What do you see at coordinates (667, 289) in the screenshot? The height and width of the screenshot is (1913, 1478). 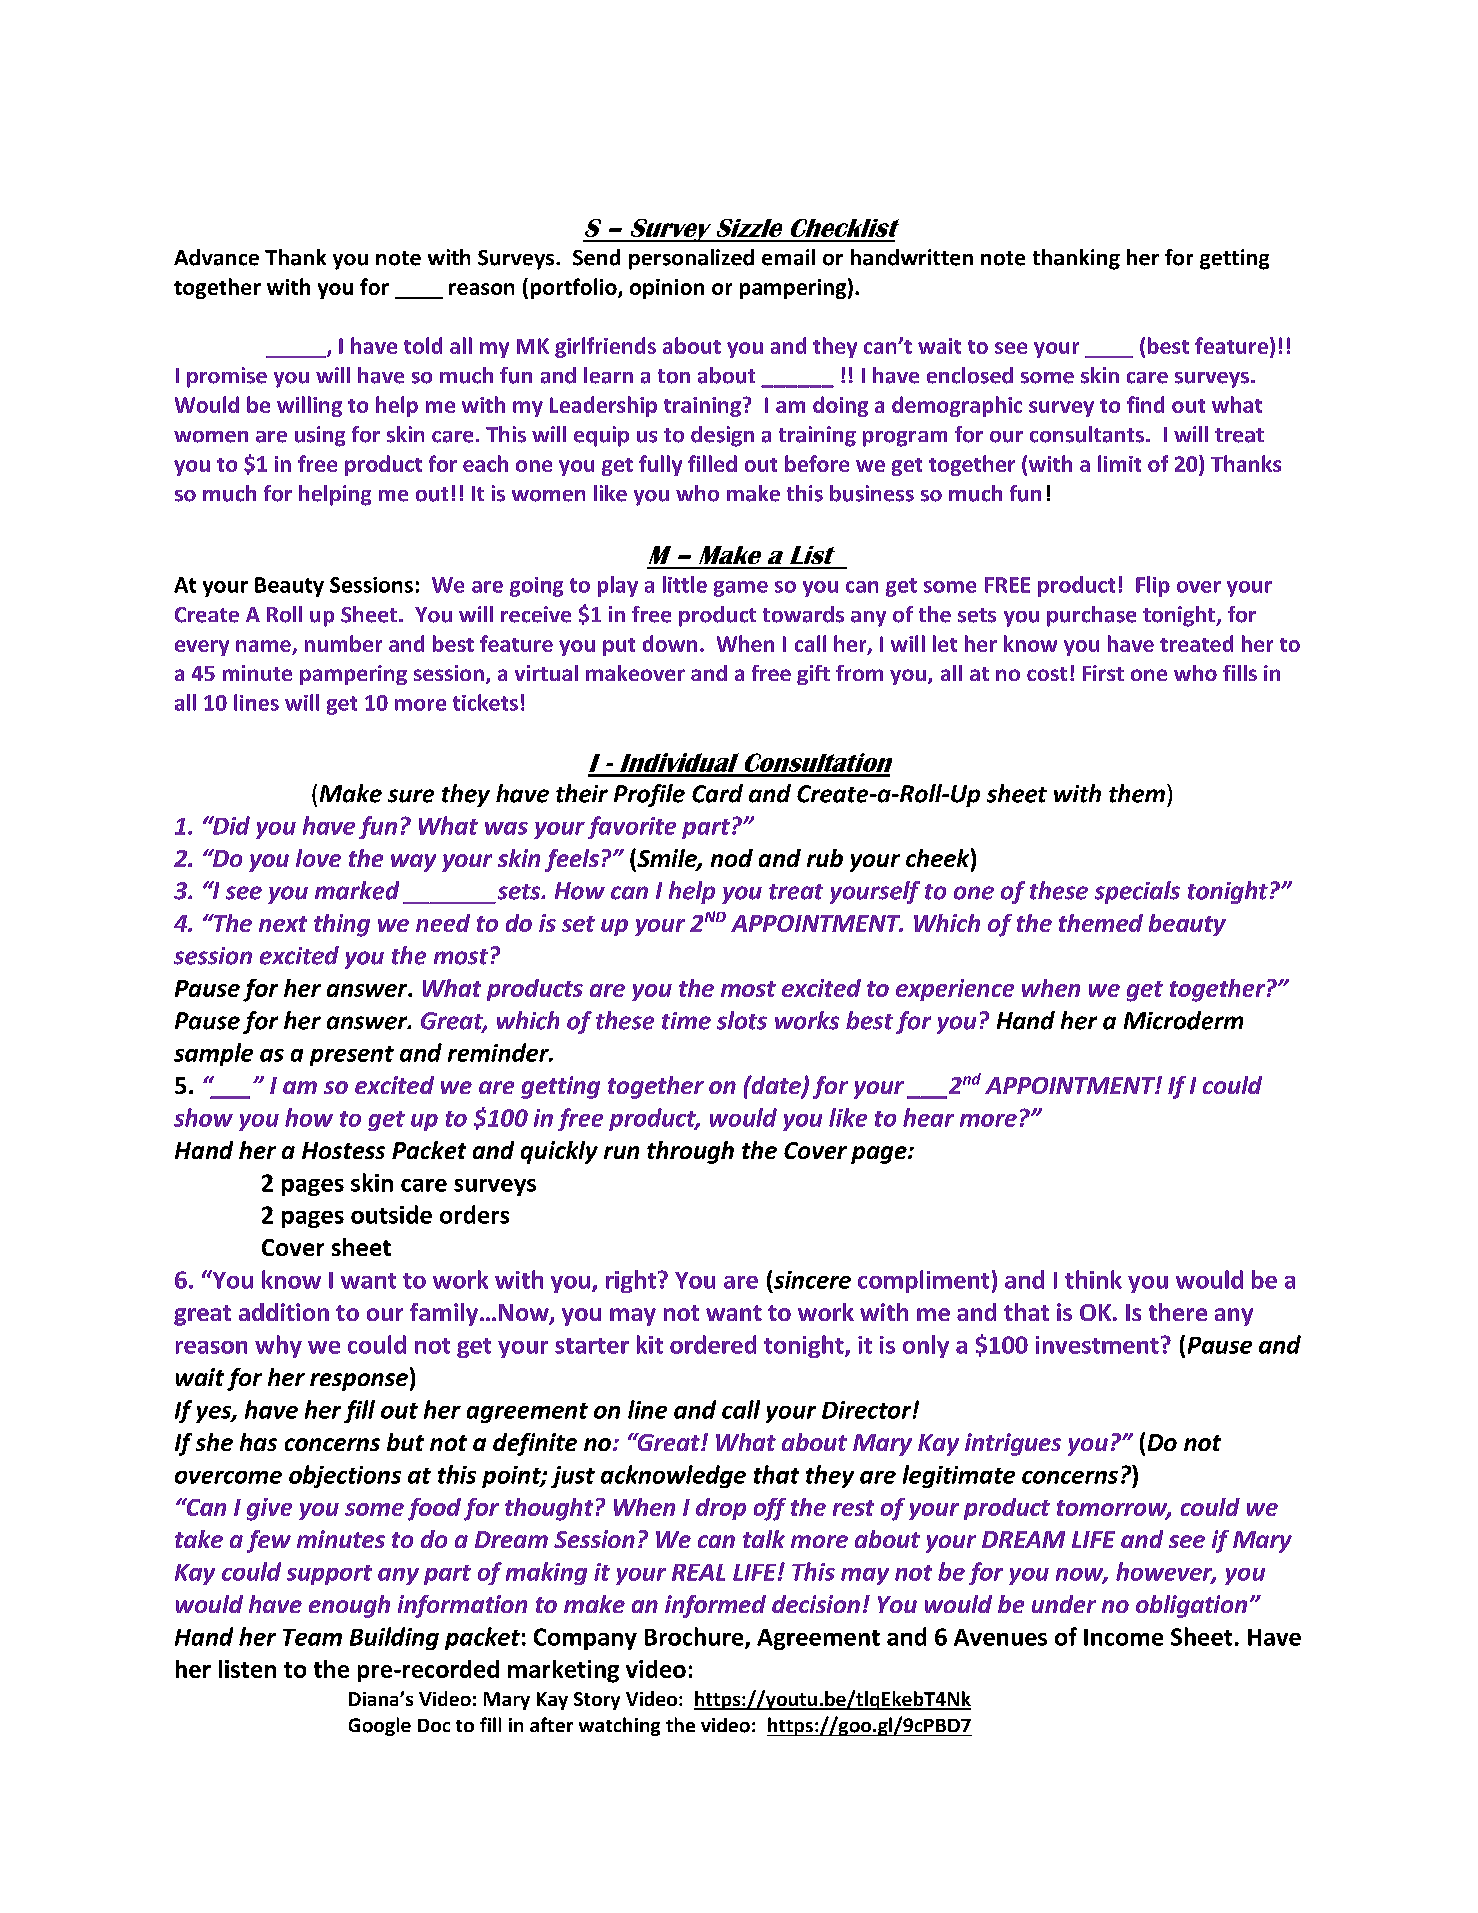 I see `opinion` at bounding box center [667, 289].
